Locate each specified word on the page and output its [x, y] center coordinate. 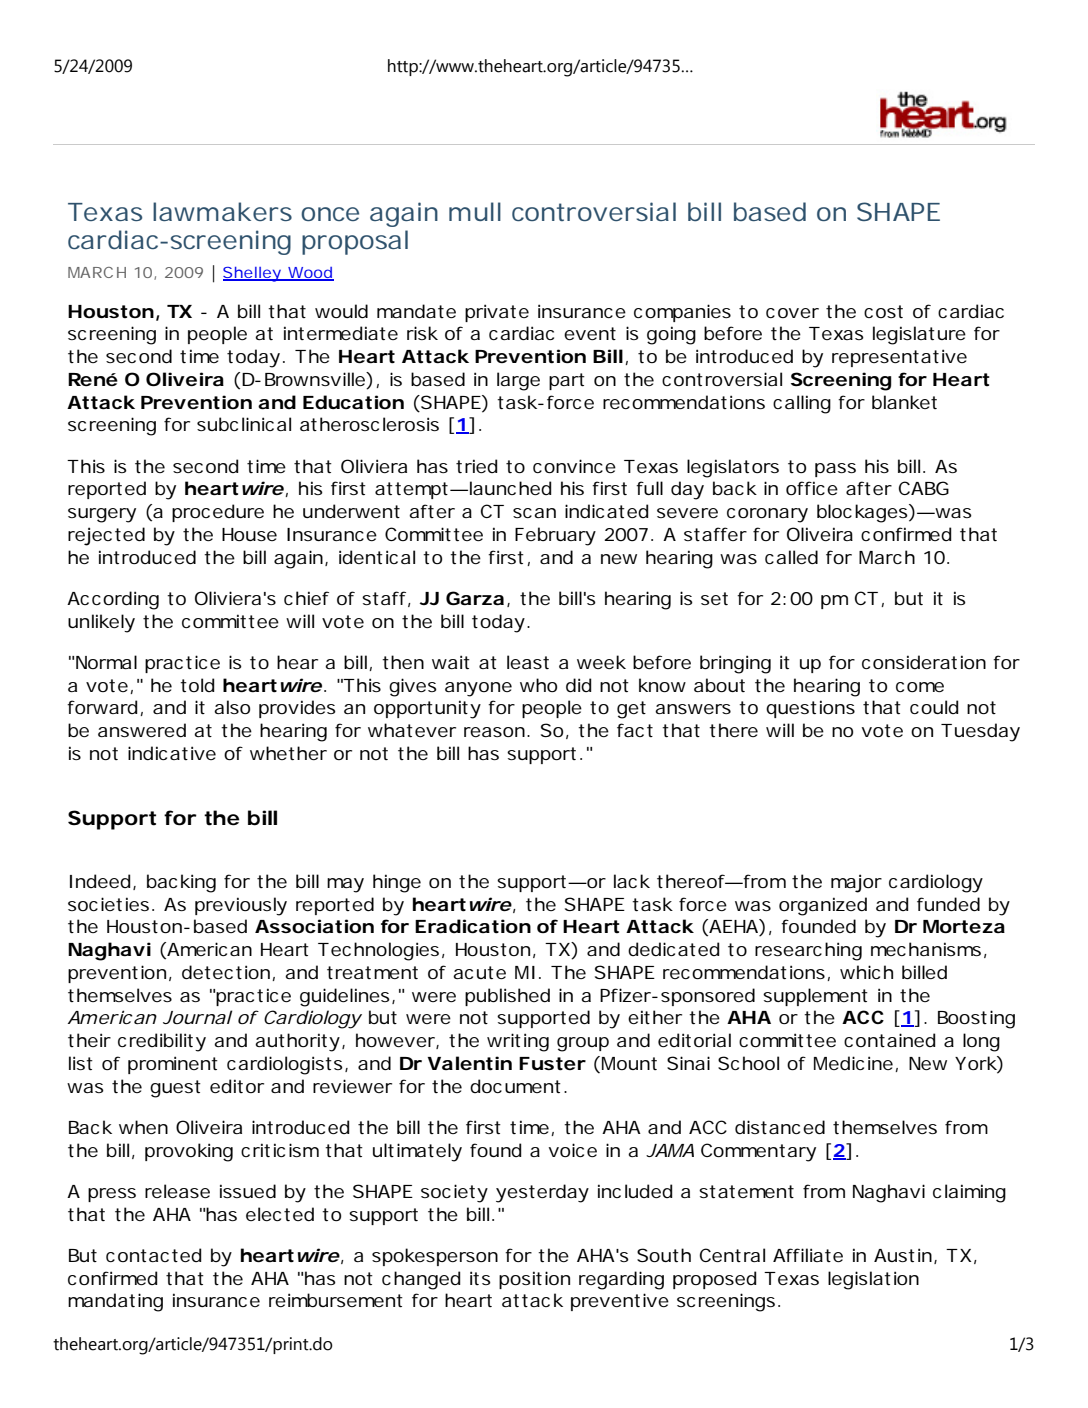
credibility [162, 1042]
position [534, 1280]
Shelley [254, 274]
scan [534, 513]
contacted [153, 1255]
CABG [924, 488]
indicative [172, 753]
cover [792, 313]
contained [889, 1040]
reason [497, 732]
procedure [218, 513]
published [507, 997]
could [934, 707]
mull [475, 211]
